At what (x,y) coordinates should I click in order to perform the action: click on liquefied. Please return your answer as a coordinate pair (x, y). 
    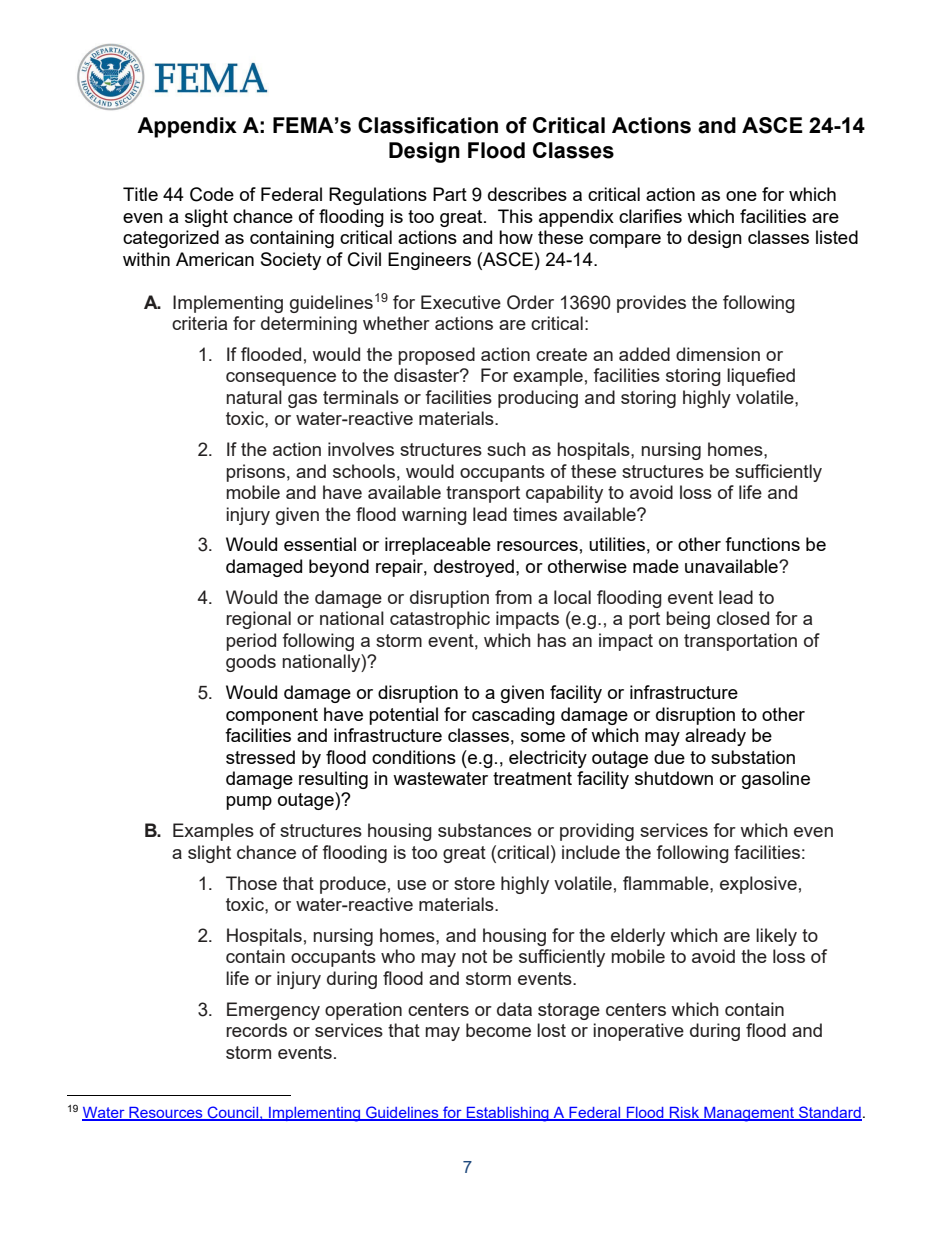
    Looking at the image, I should click on (761, 377).
